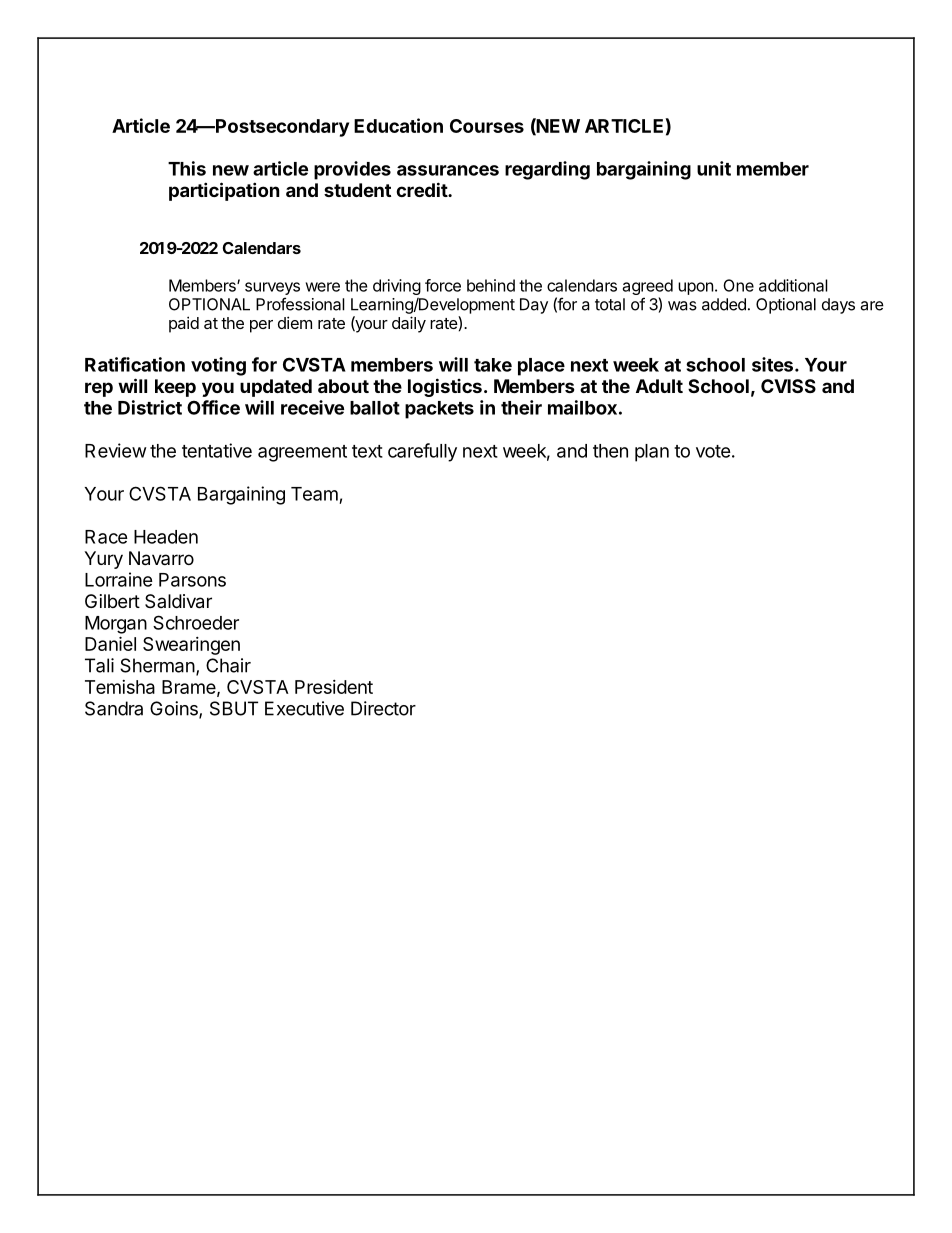  I want to click on Office, so click(213, 407).
